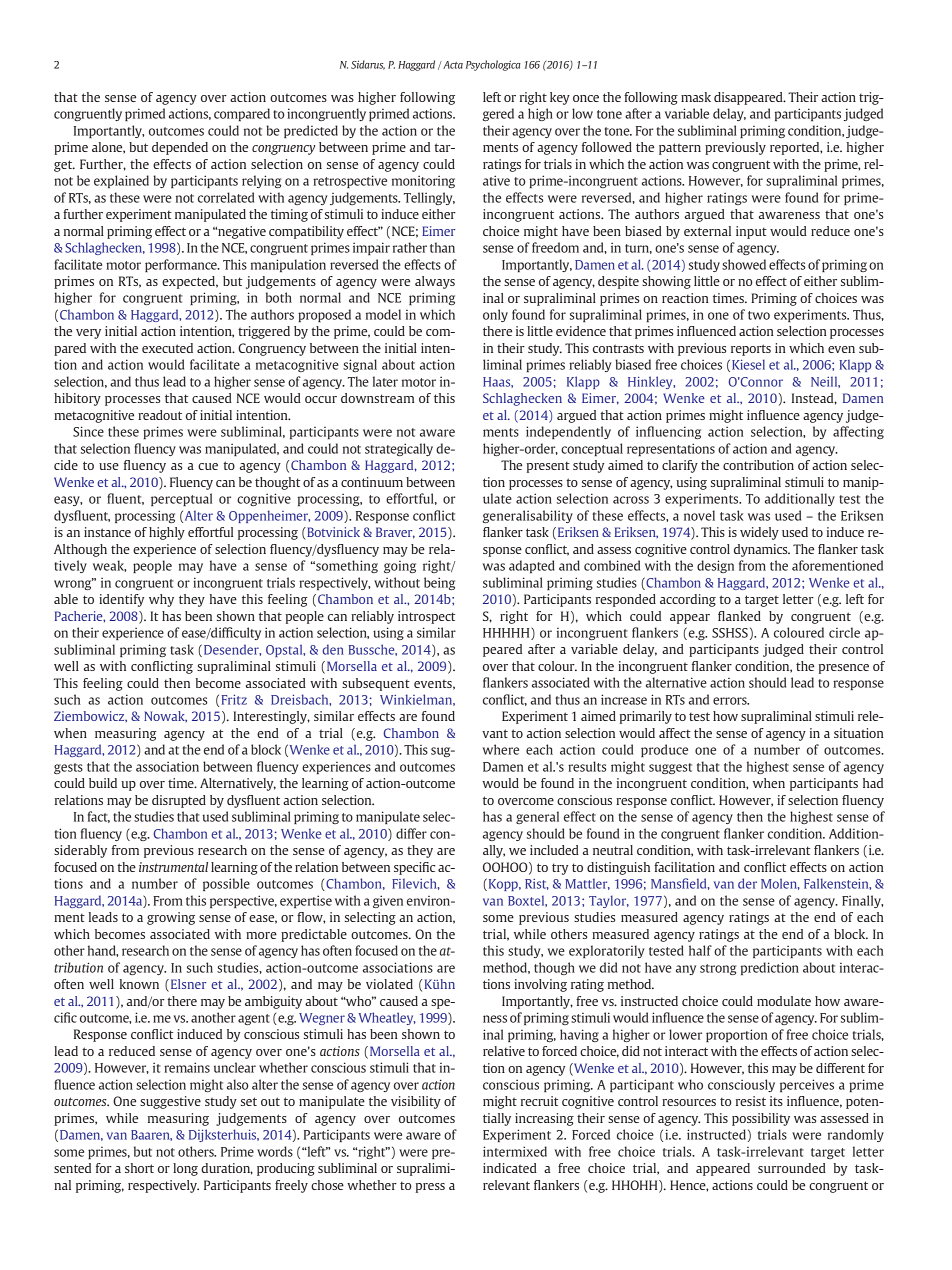  Describe the element at coordinates (751, 350) in the screenshot. I see `reports` at that location.
